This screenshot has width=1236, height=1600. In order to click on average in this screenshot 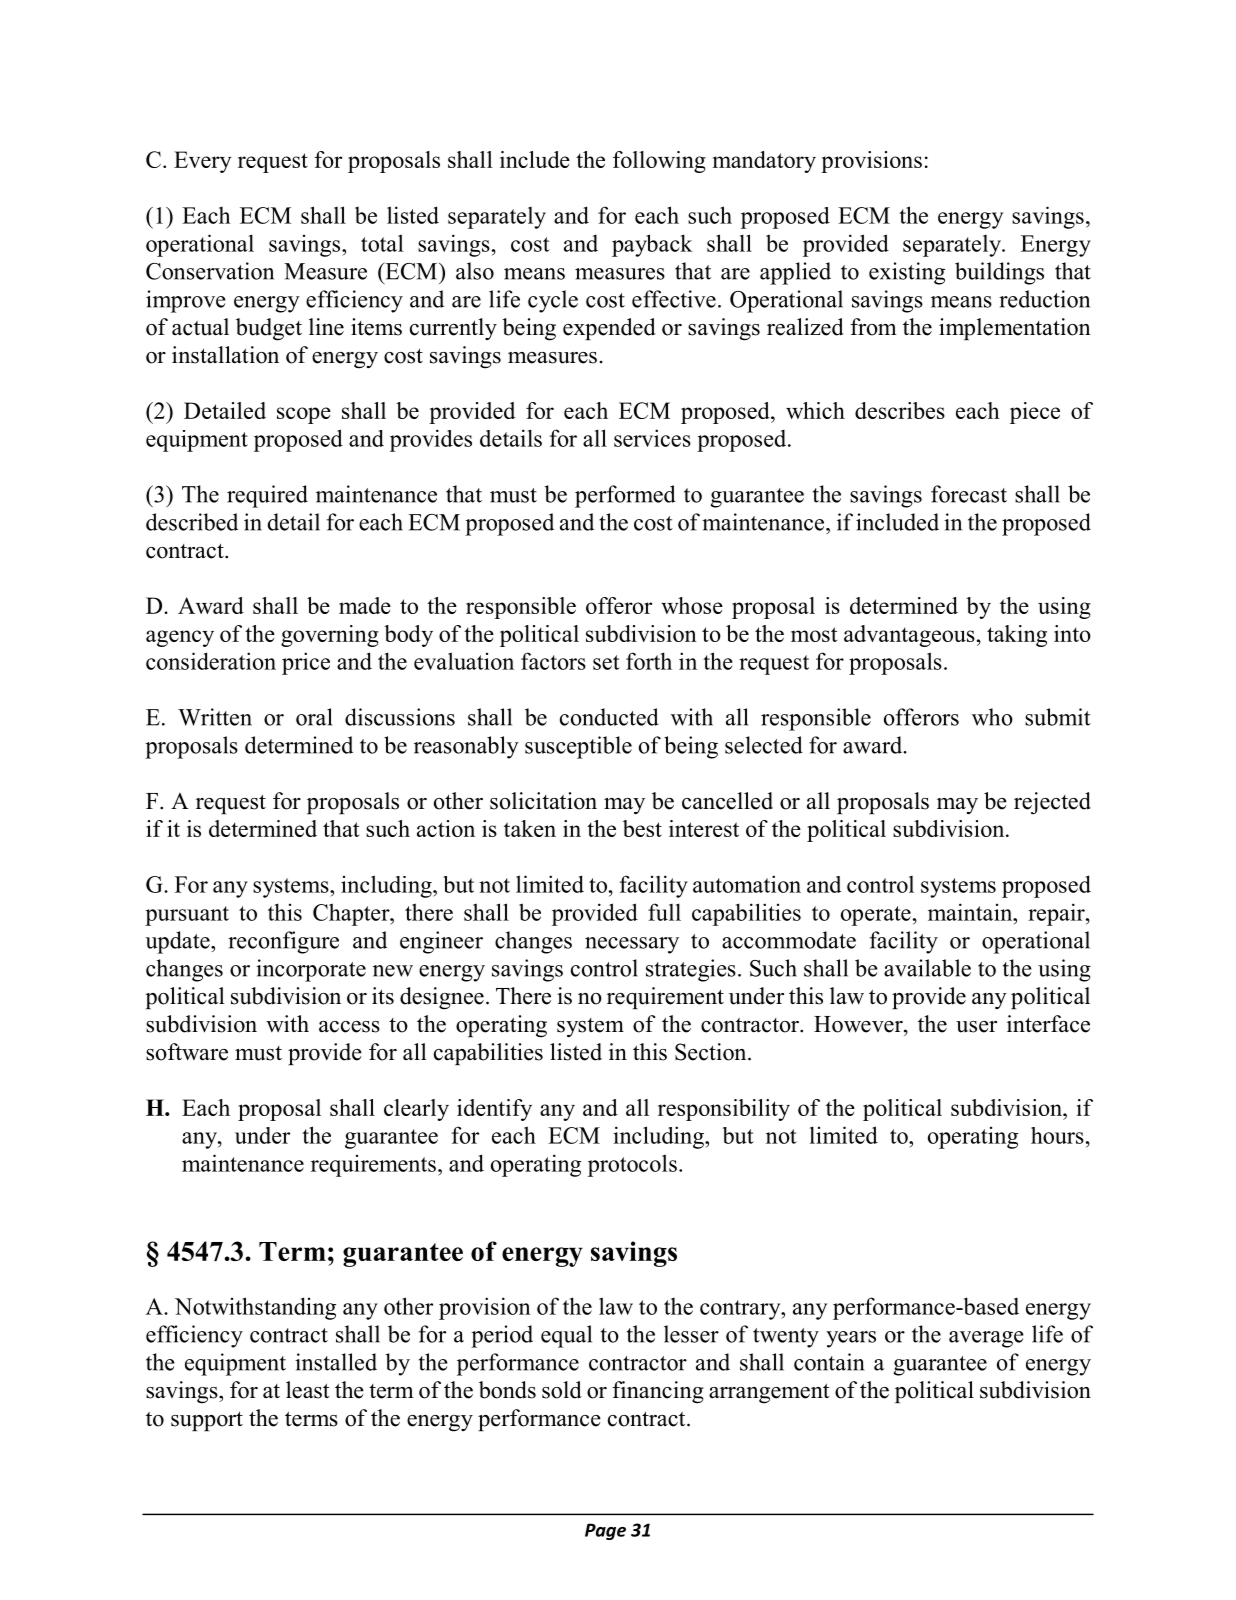, I will do `click(986, 1339)`.
